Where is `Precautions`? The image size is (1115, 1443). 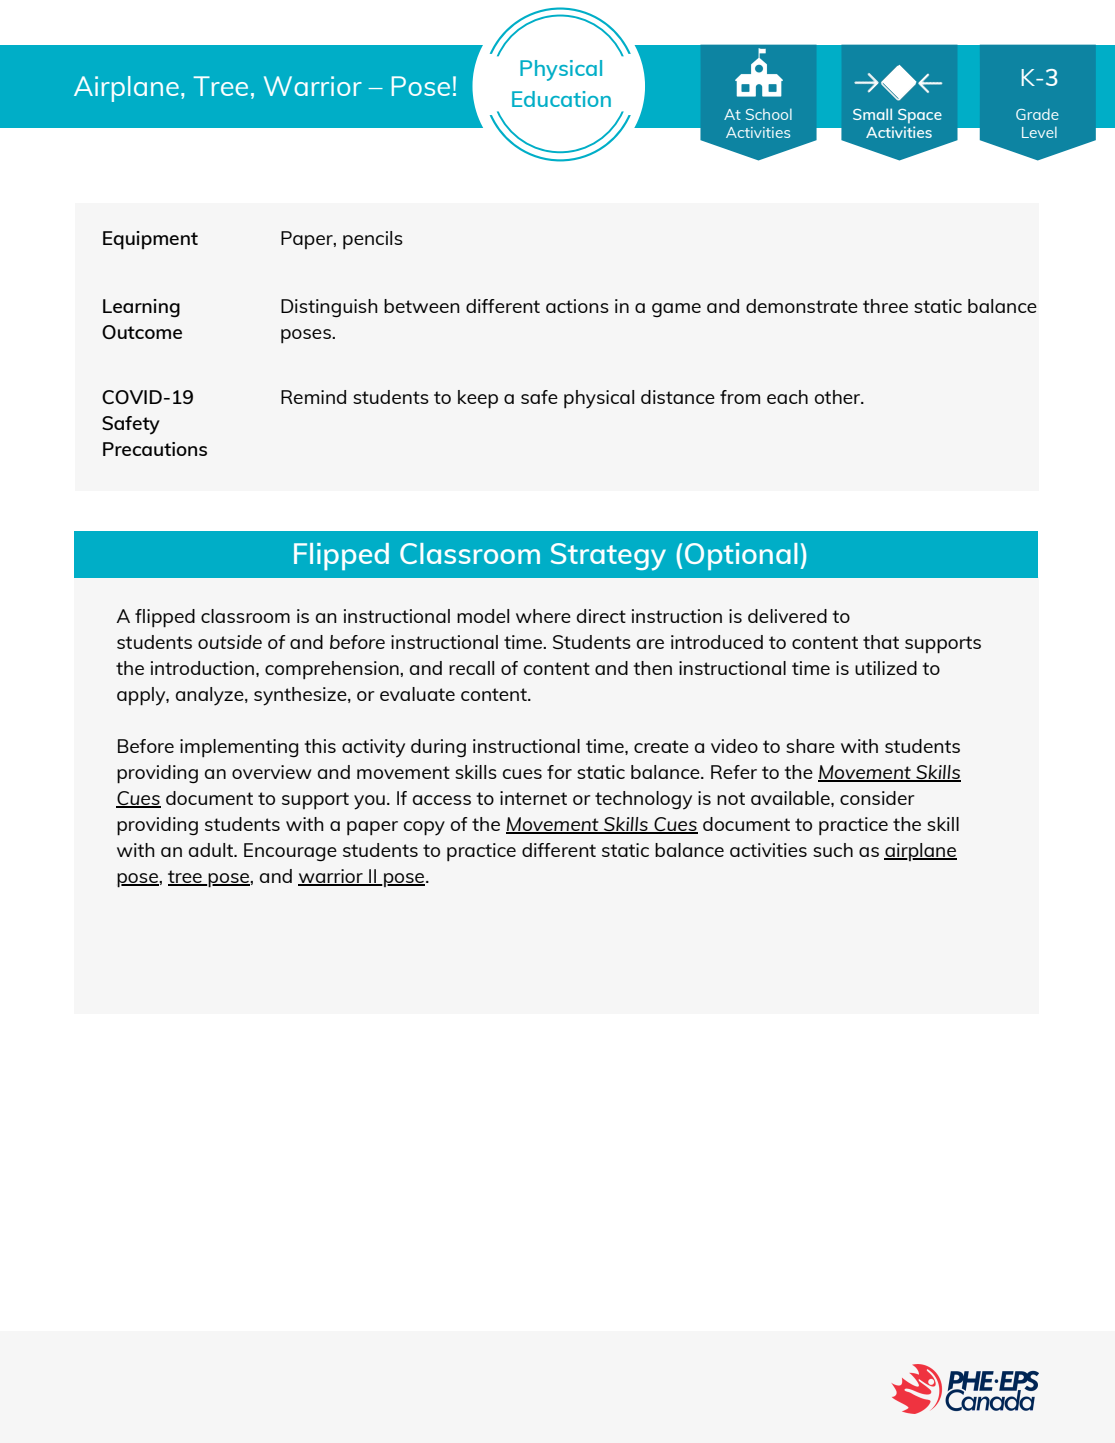
Precautions is located at coordinates (155, 449).
